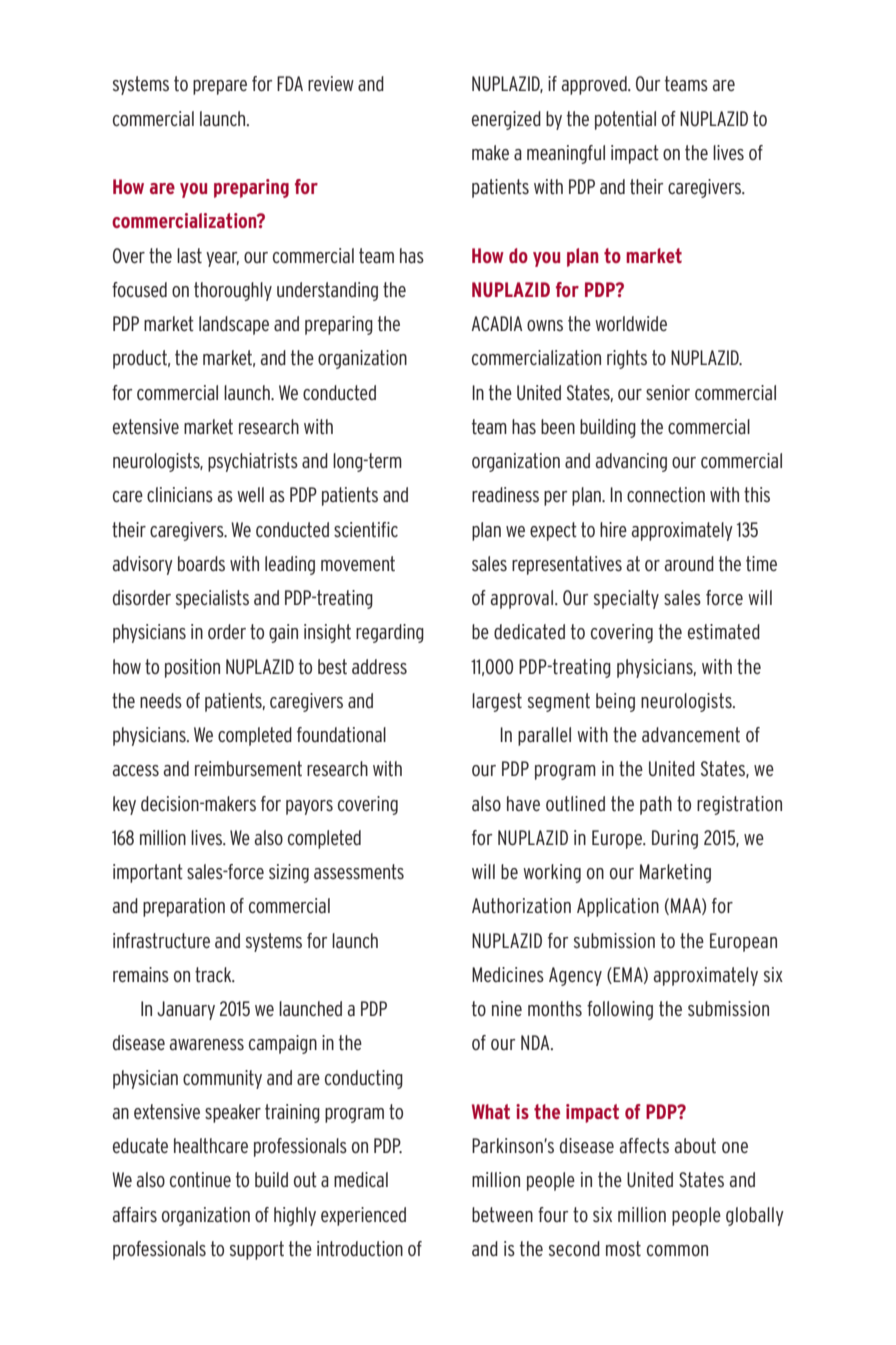 This screenshot has width=896, height=1345. I want to click on potential, so click(625, 120).
